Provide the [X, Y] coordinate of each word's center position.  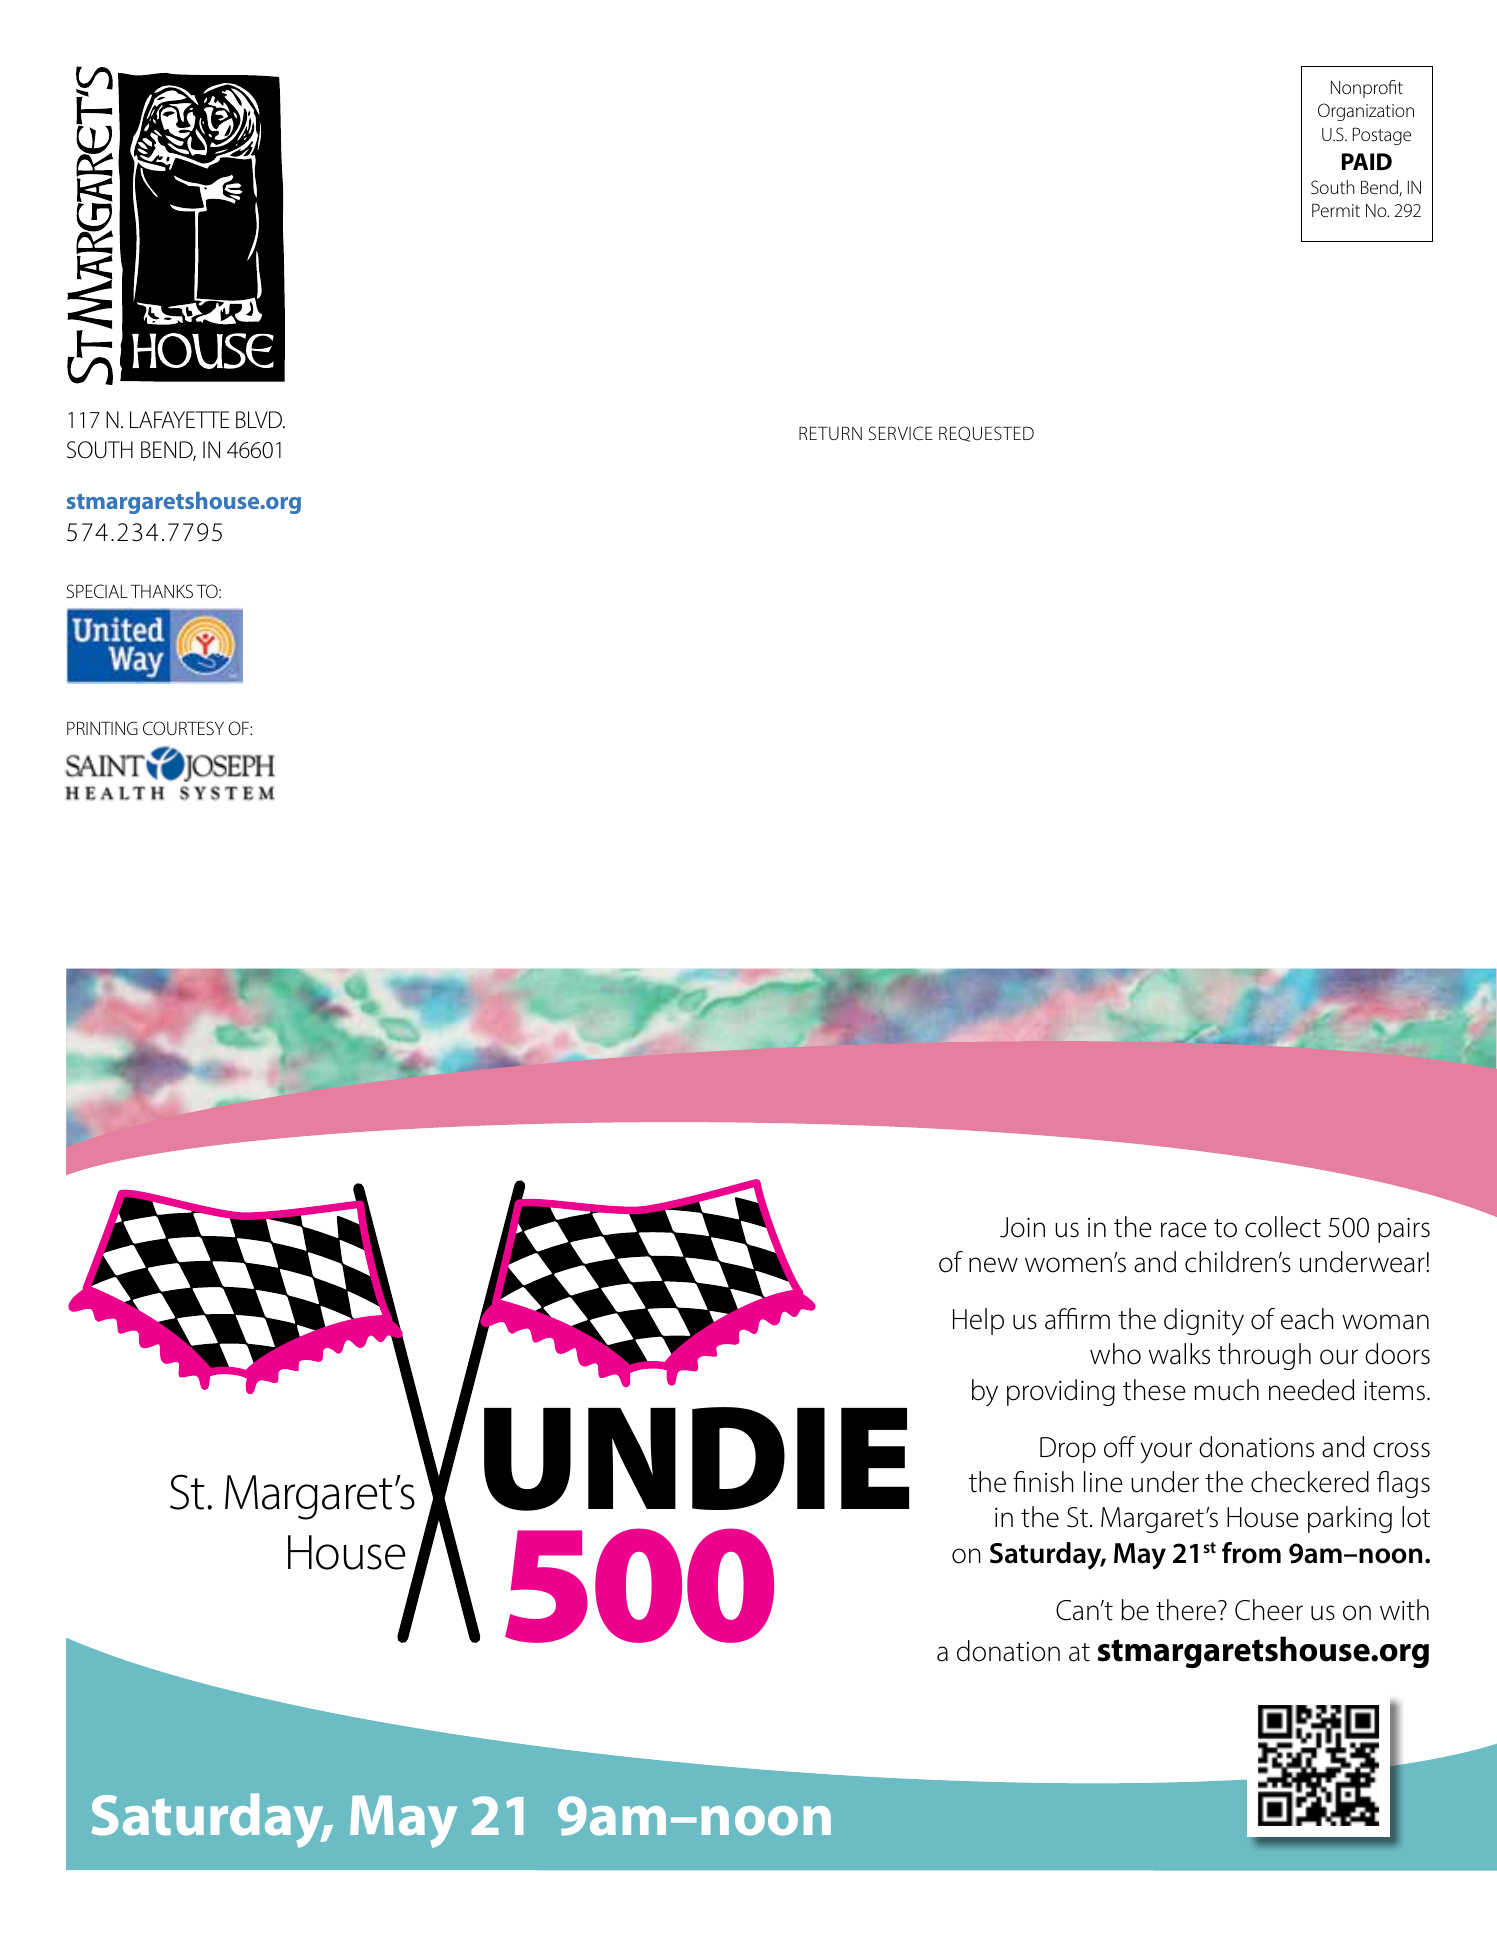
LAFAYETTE [180, 419]
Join [1022, 1227]
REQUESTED [986, 434]
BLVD [260, 419]
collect [1283, 1227]
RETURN [830, 433]
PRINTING [102, 728]
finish [1043, 1482]
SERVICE [901, 433]
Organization [1366, 112]
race [1184, 1230]
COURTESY [183, 728]
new [993, 1265]
